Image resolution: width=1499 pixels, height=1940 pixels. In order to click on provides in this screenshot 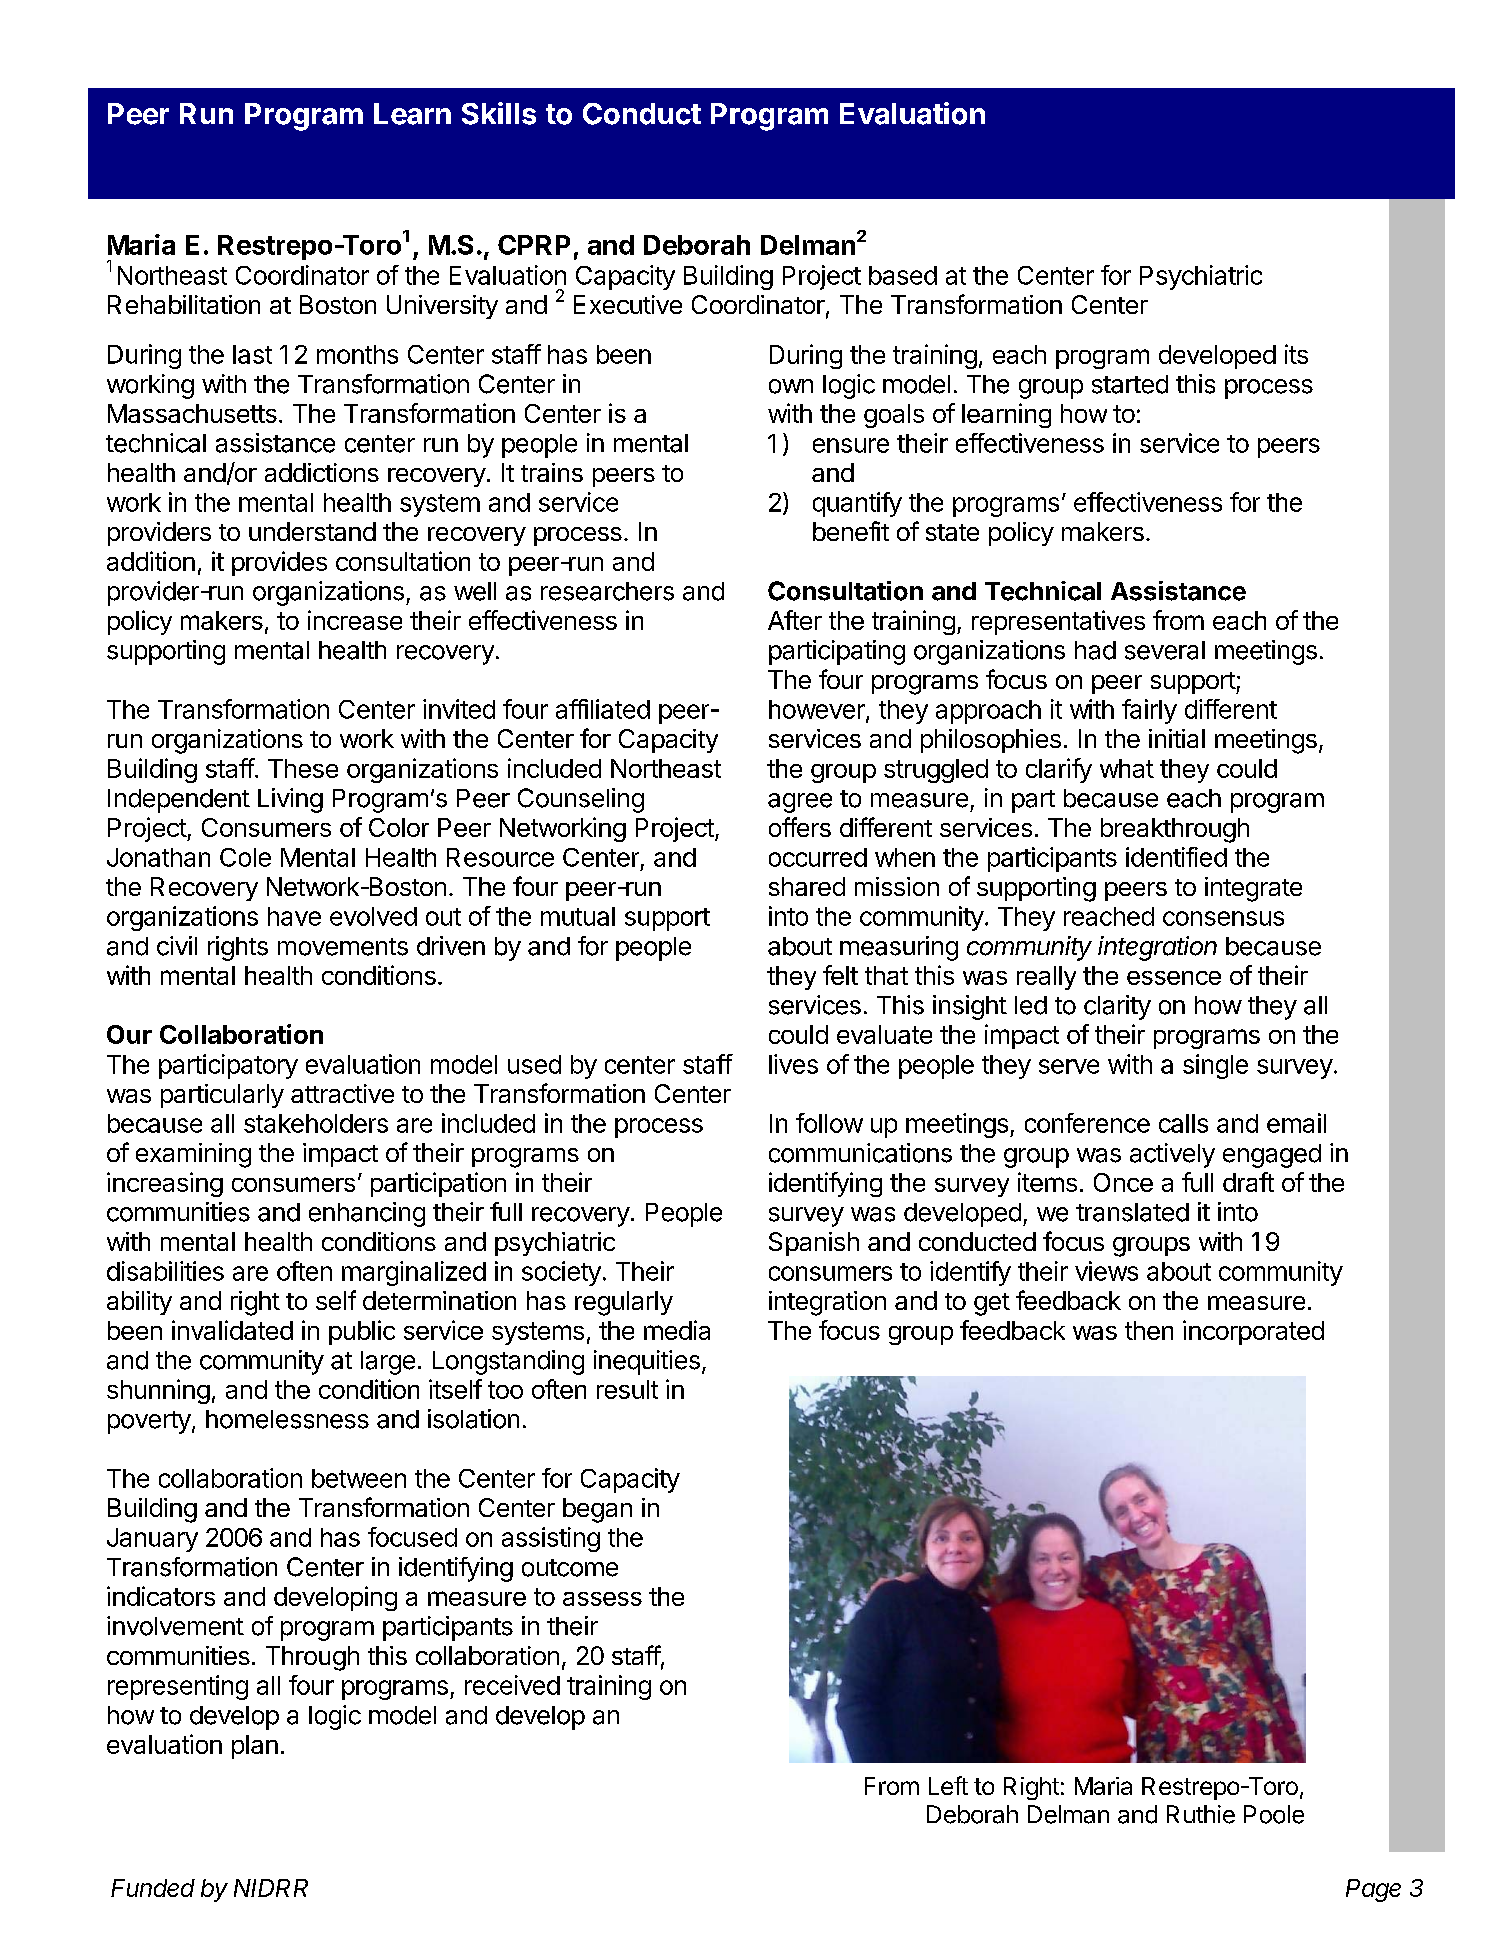, I will do `click(279, 563)`.
